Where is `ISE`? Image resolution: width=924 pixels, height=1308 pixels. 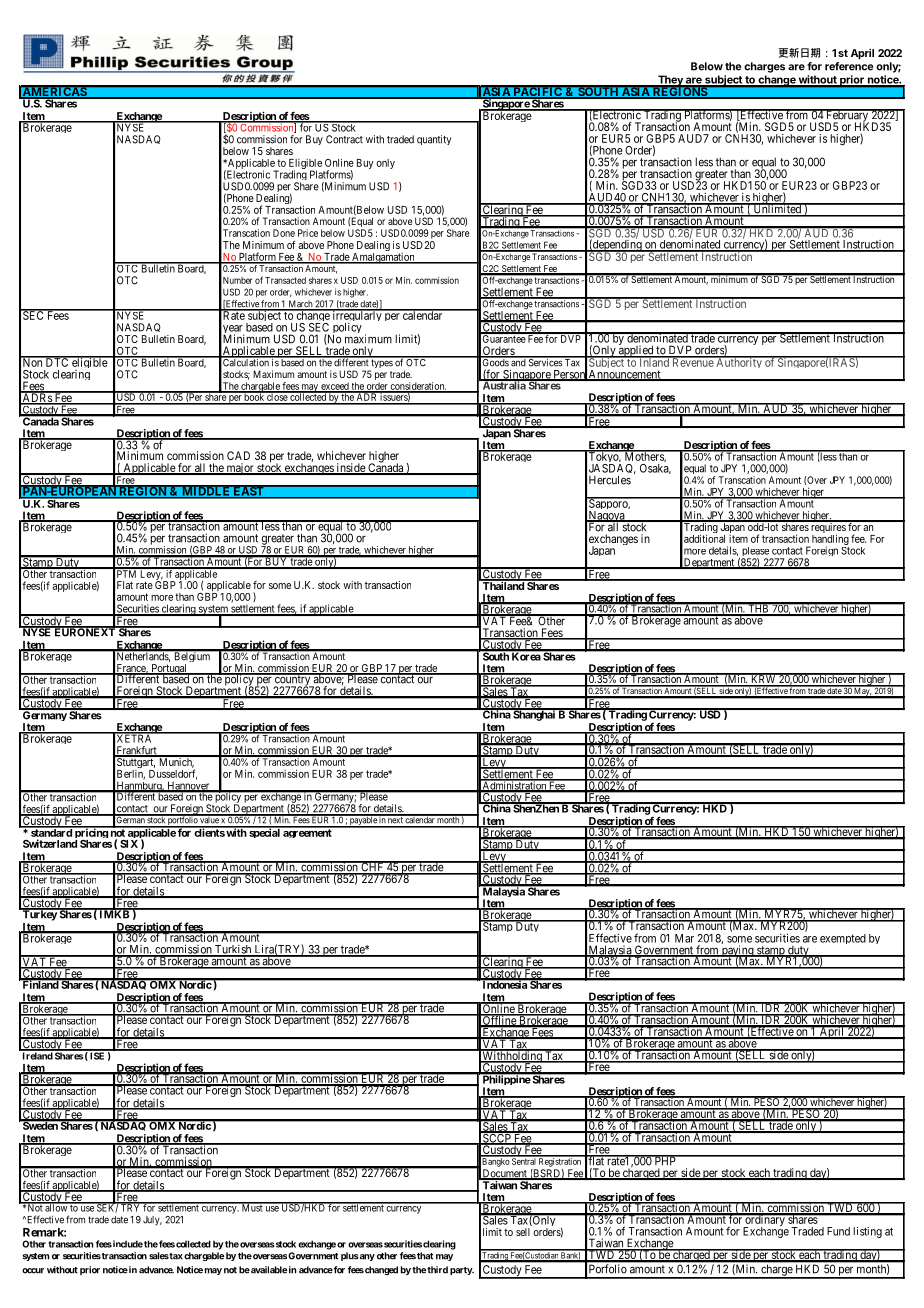
ISE is located at coordinates (97, 1055).
